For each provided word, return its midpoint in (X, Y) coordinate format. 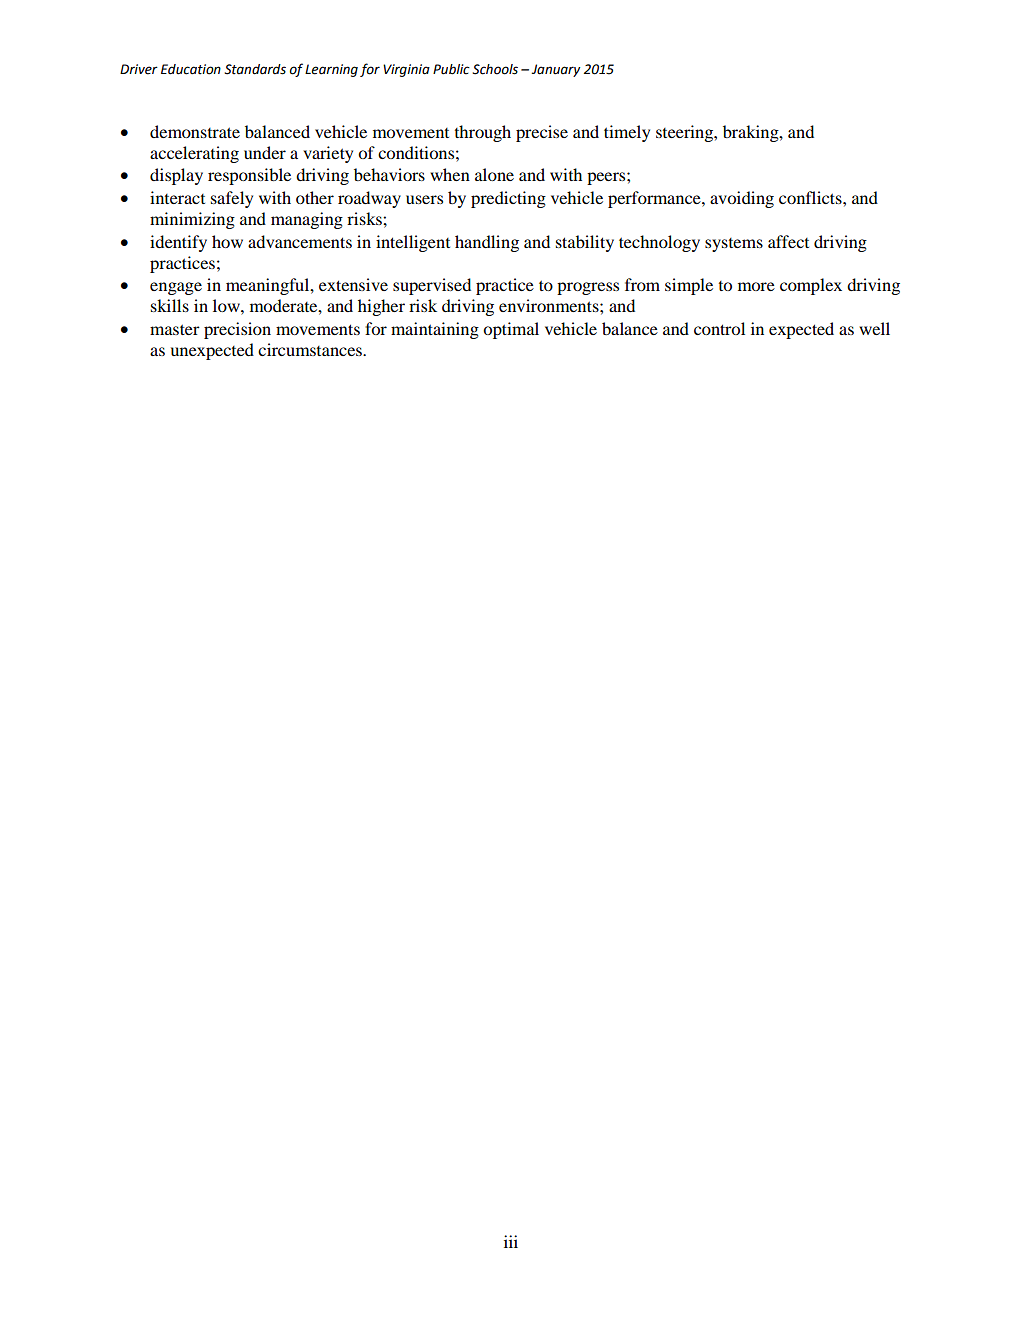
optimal (511, 330)
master (175, 329)
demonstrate (195, 131)
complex (811, 286)
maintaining (435, 330)
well (874, 328)
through (482, 133)
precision (237, 330)
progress (588, 288)
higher (381, 307)
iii (511, 1241)
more (756, 286)
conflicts (811, 197)
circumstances (311, 349)
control (719, 328)
